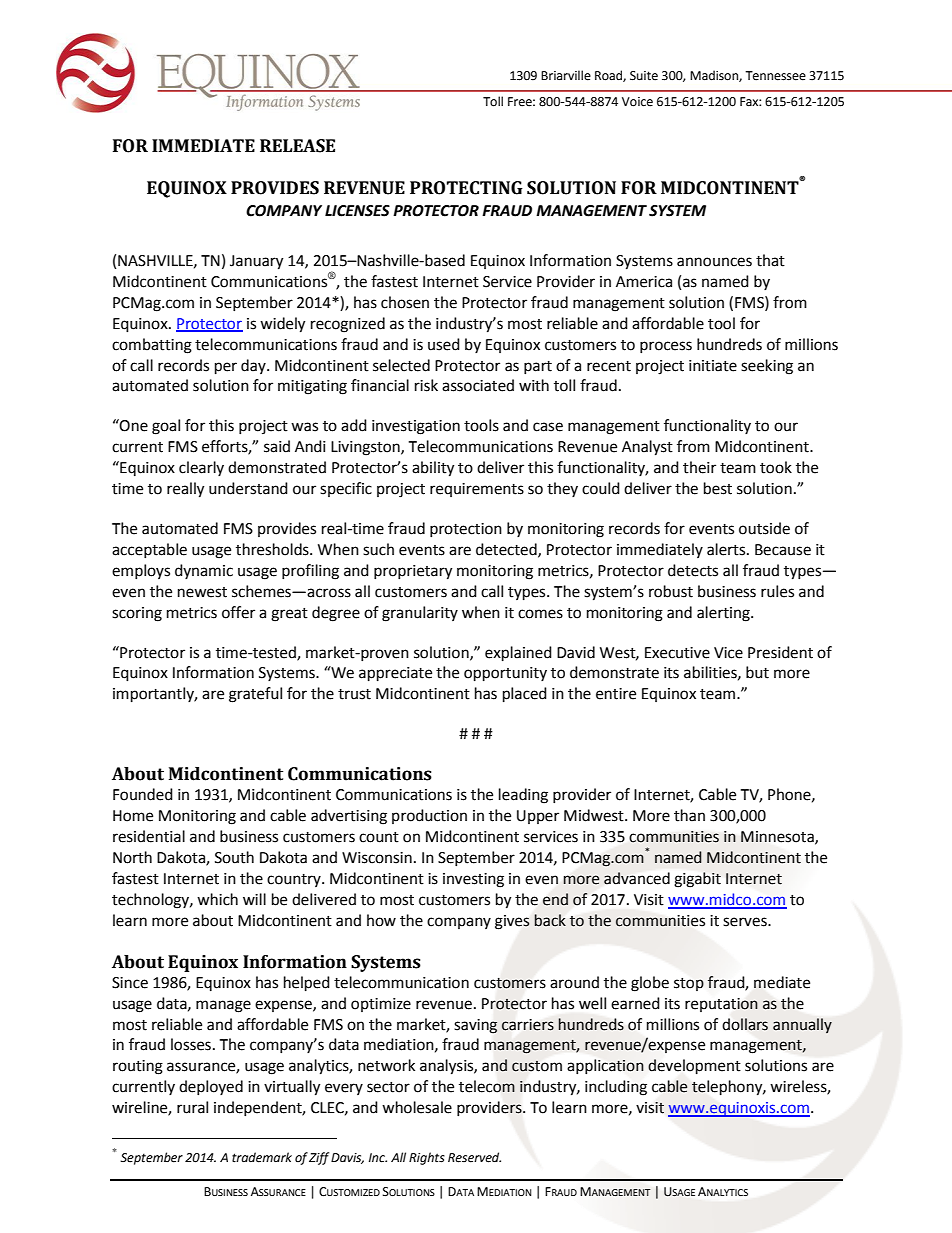  What do you see at coordinates (466, 188) in the image?
I see `PROTECTING` at bounding box center [466, 188].
